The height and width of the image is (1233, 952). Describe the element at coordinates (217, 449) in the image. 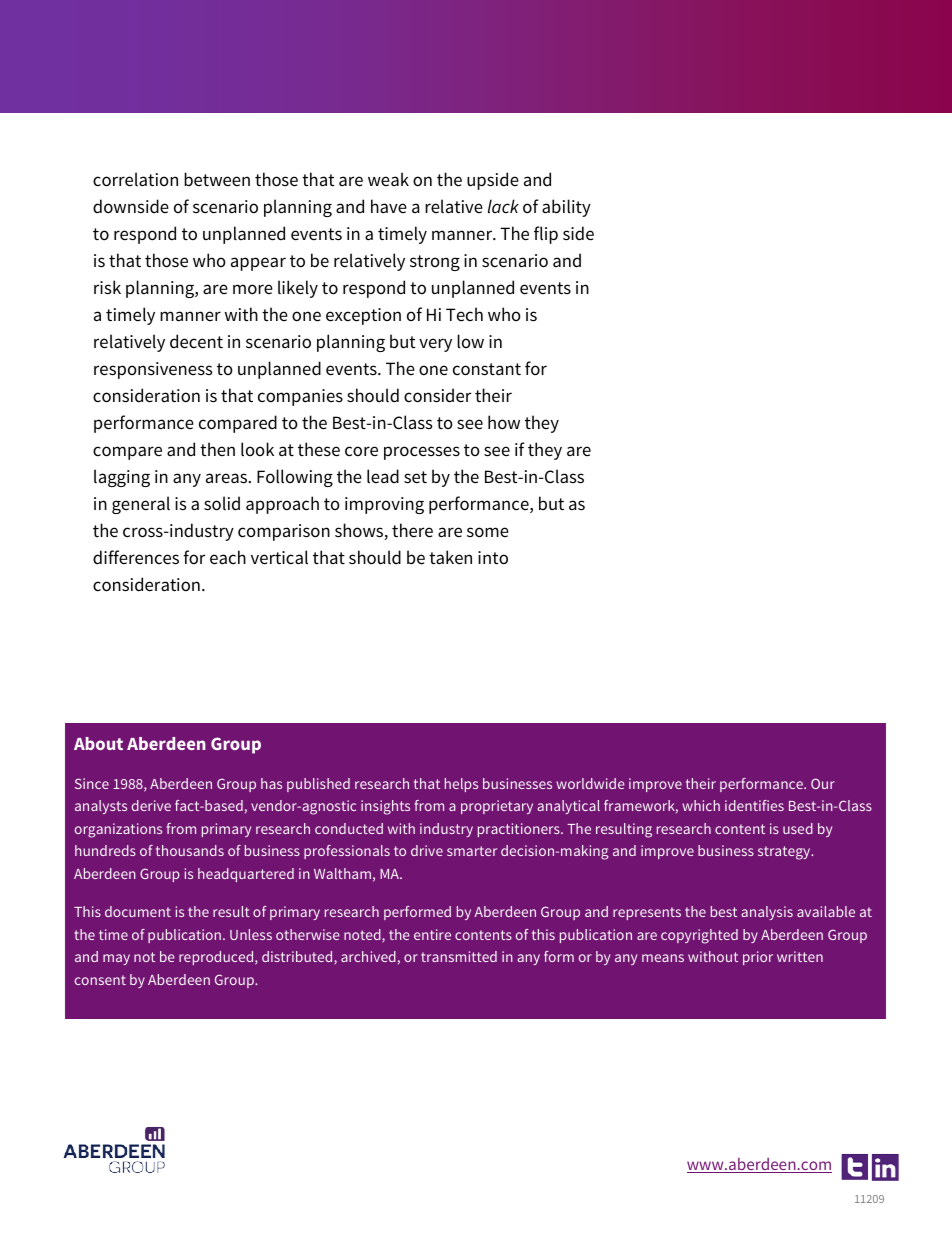

I see `then` at that location.
